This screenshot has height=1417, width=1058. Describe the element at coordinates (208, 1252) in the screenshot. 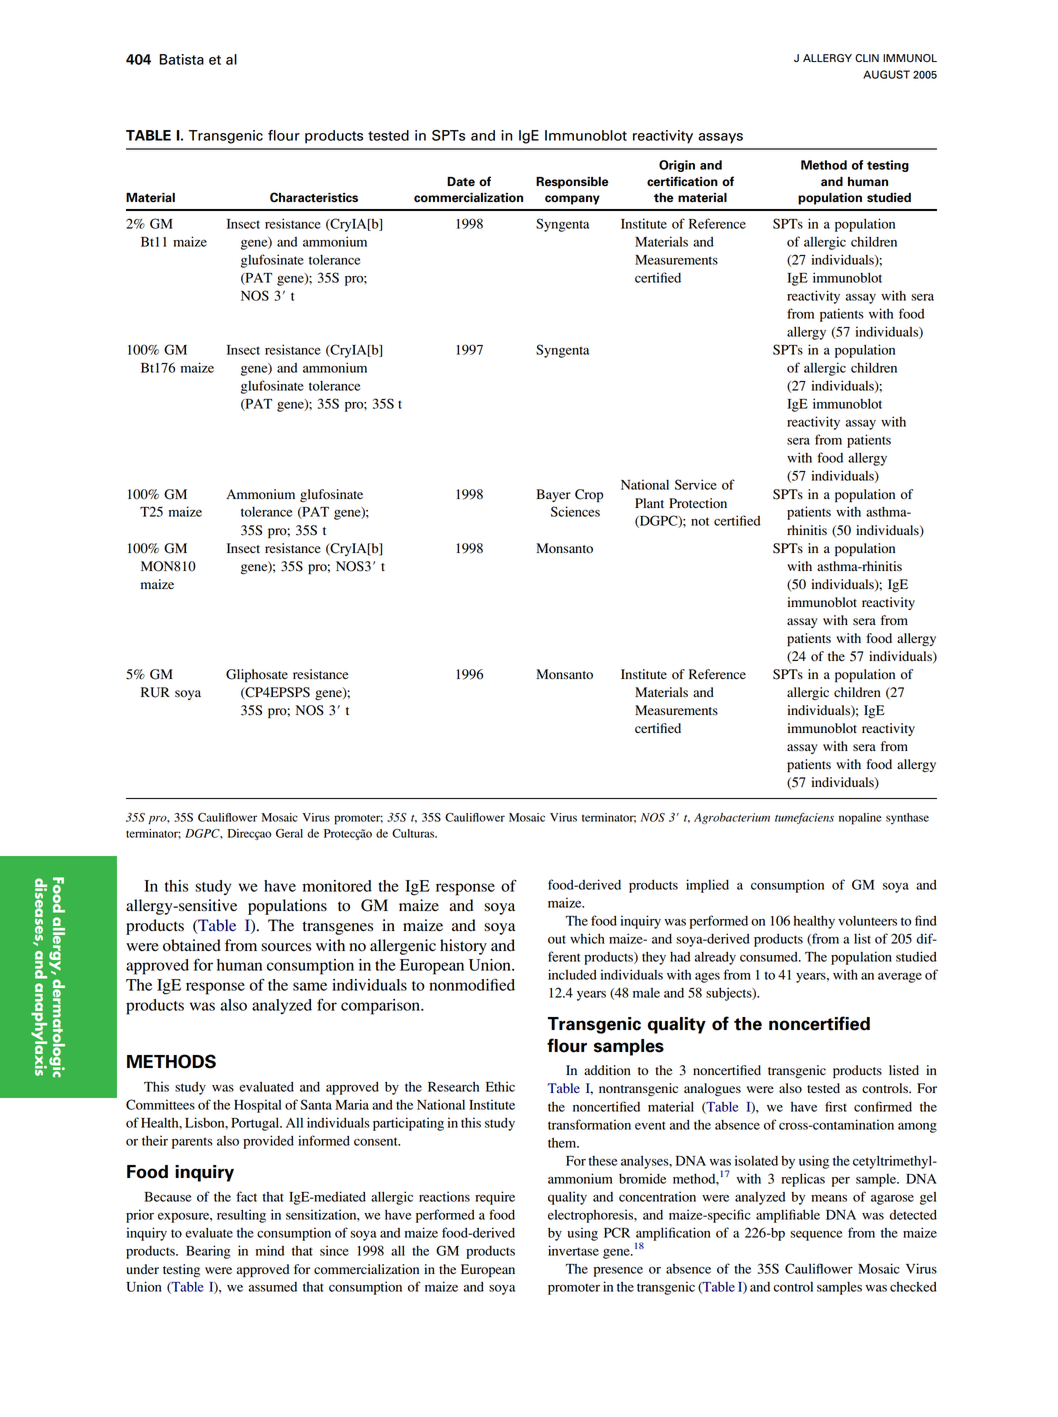

I see `Bearing` at that location.
